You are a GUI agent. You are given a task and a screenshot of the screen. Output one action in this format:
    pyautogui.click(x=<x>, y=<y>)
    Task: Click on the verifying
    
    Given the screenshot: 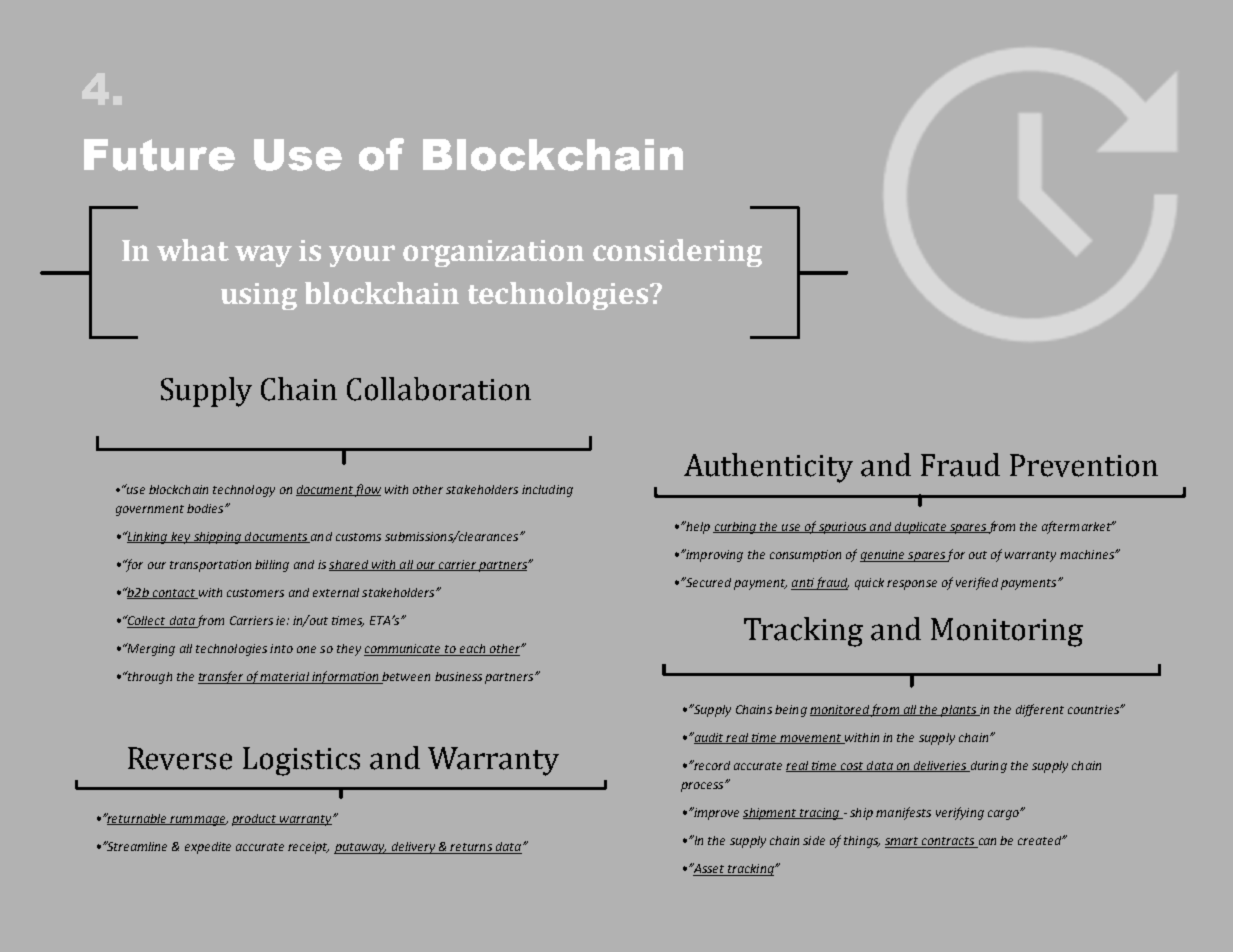 What is the action you would take?
    pyautogui.click(x=960, y=813)
